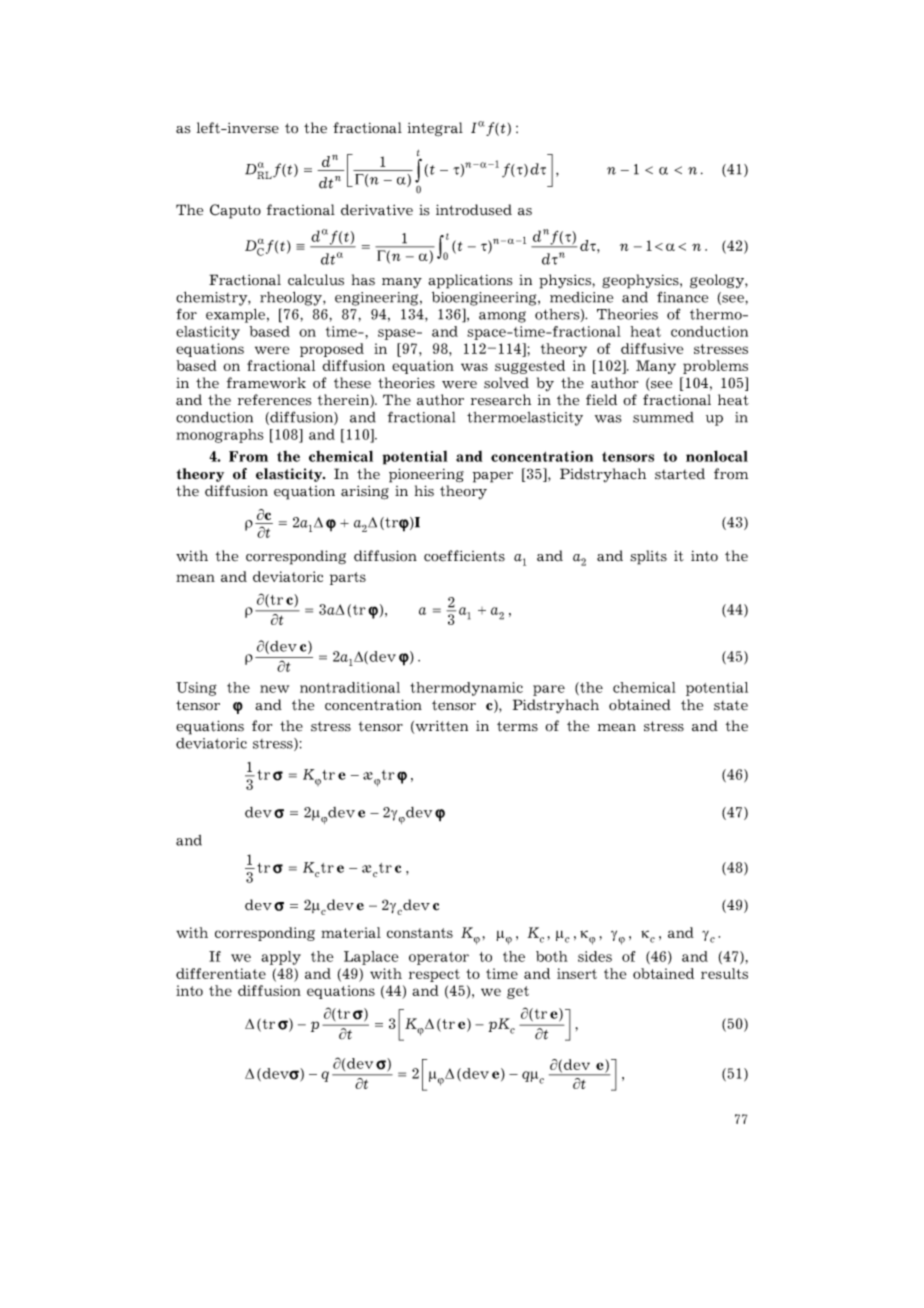 This document has height=1308, width=924. I want to click on results, so click(724, 973).
